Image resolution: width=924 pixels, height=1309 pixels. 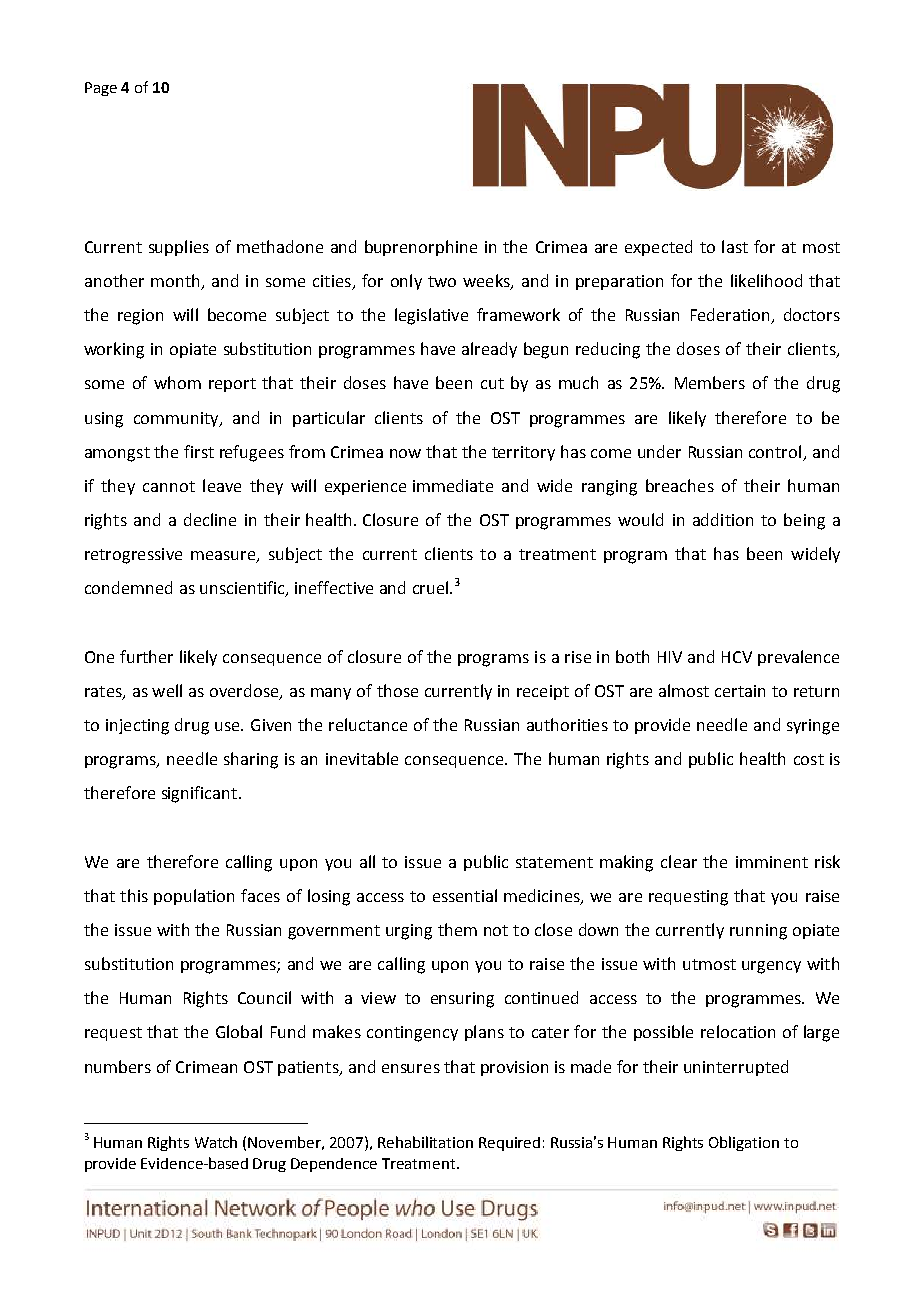 I want to click on Obligation, so click(x=744, y=1143).
